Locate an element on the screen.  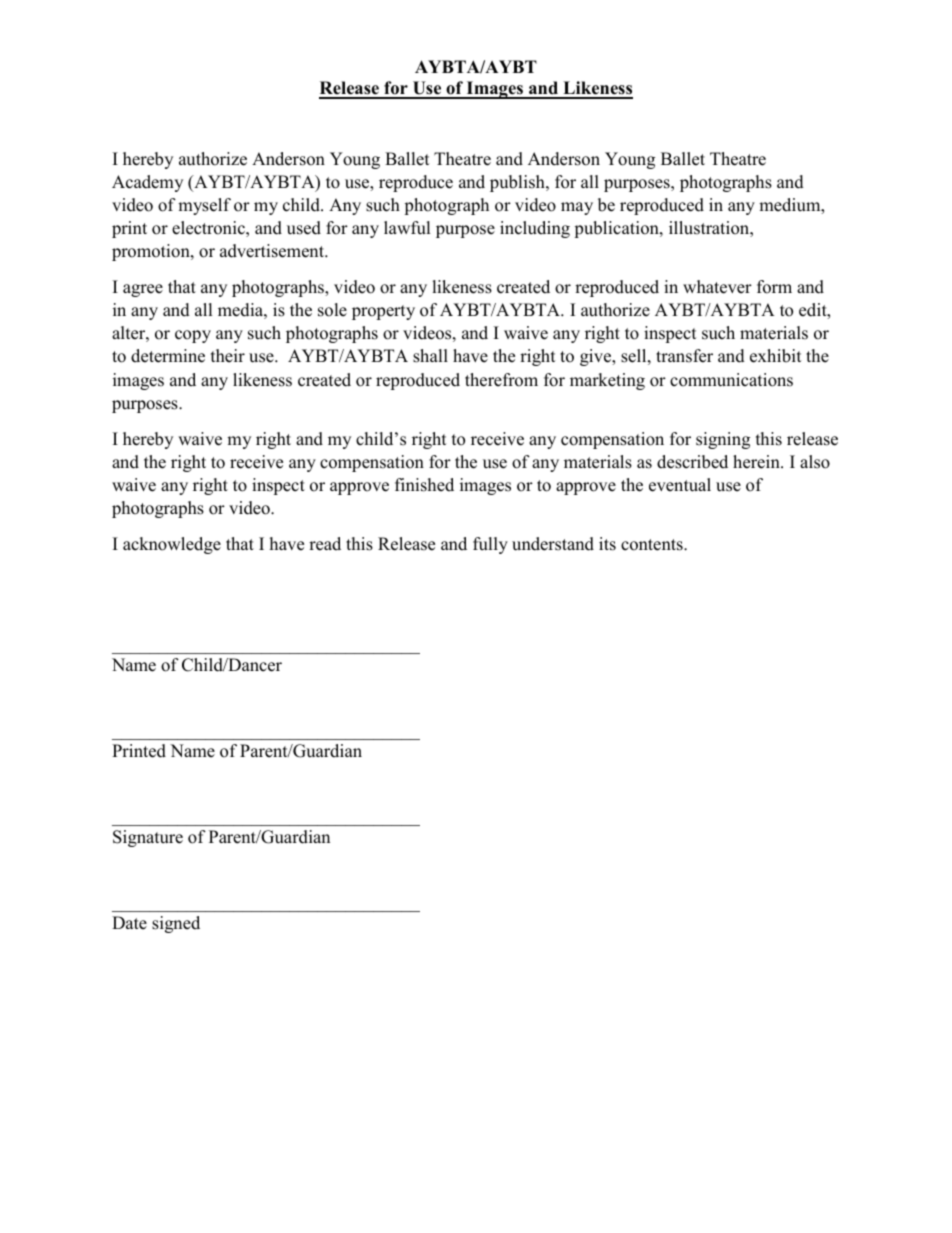
eventual is located at coordinates (680, 485).
